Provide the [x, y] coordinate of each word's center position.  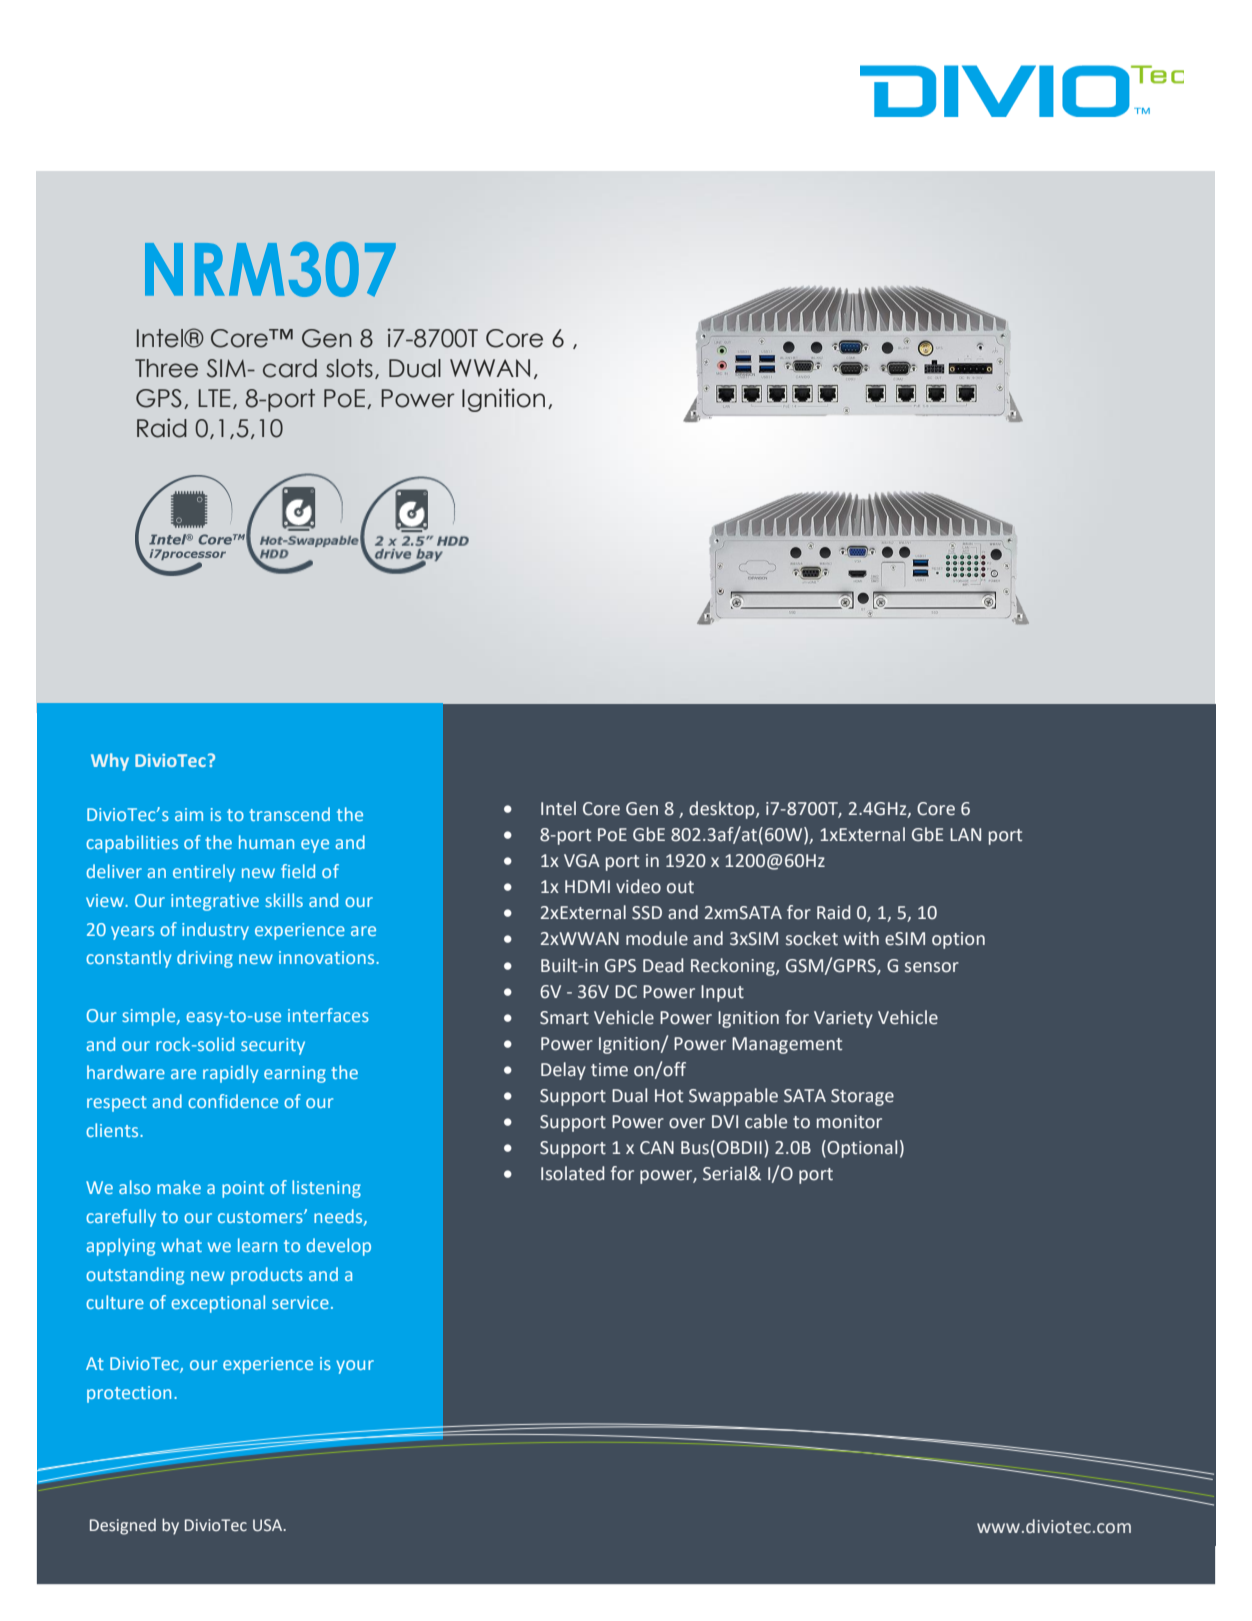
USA [269, 1525]
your [355, 1367]
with [861, 938]
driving [205, 959]
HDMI [587, 886]
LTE [214, 398]
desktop [723, 810]
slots [349, 368]
